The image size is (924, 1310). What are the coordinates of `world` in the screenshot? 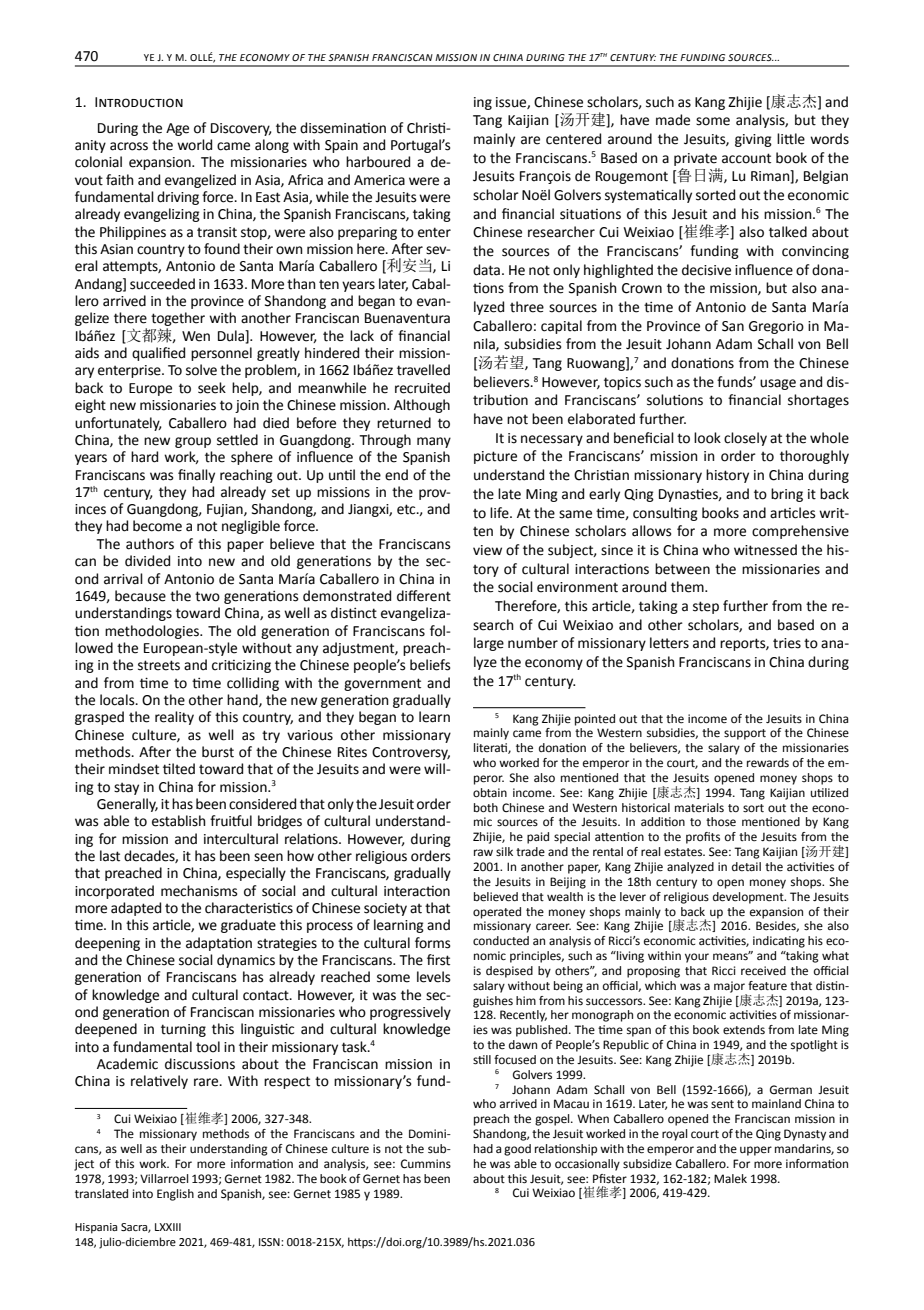 It's located at (194, 145).
